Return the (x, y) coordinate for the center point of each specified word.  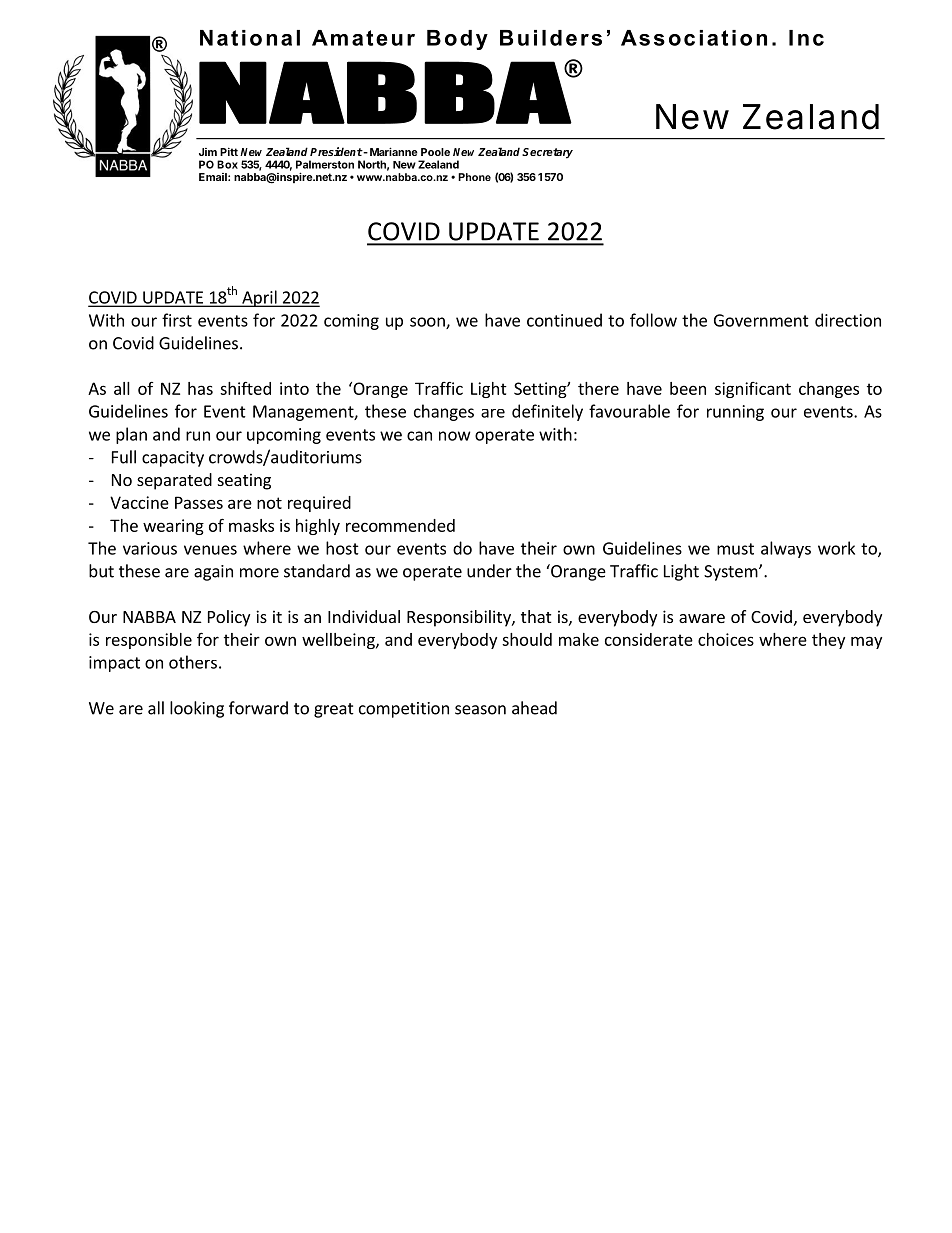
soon (428, 323)
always (786, 549)
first (177, 320)
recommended (400, 525)
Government (761, 320)
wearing (173, 527)
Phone (474, 177)
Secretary (547, 153)
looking (197, 709)
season (480, 710)
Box (227, 164)
